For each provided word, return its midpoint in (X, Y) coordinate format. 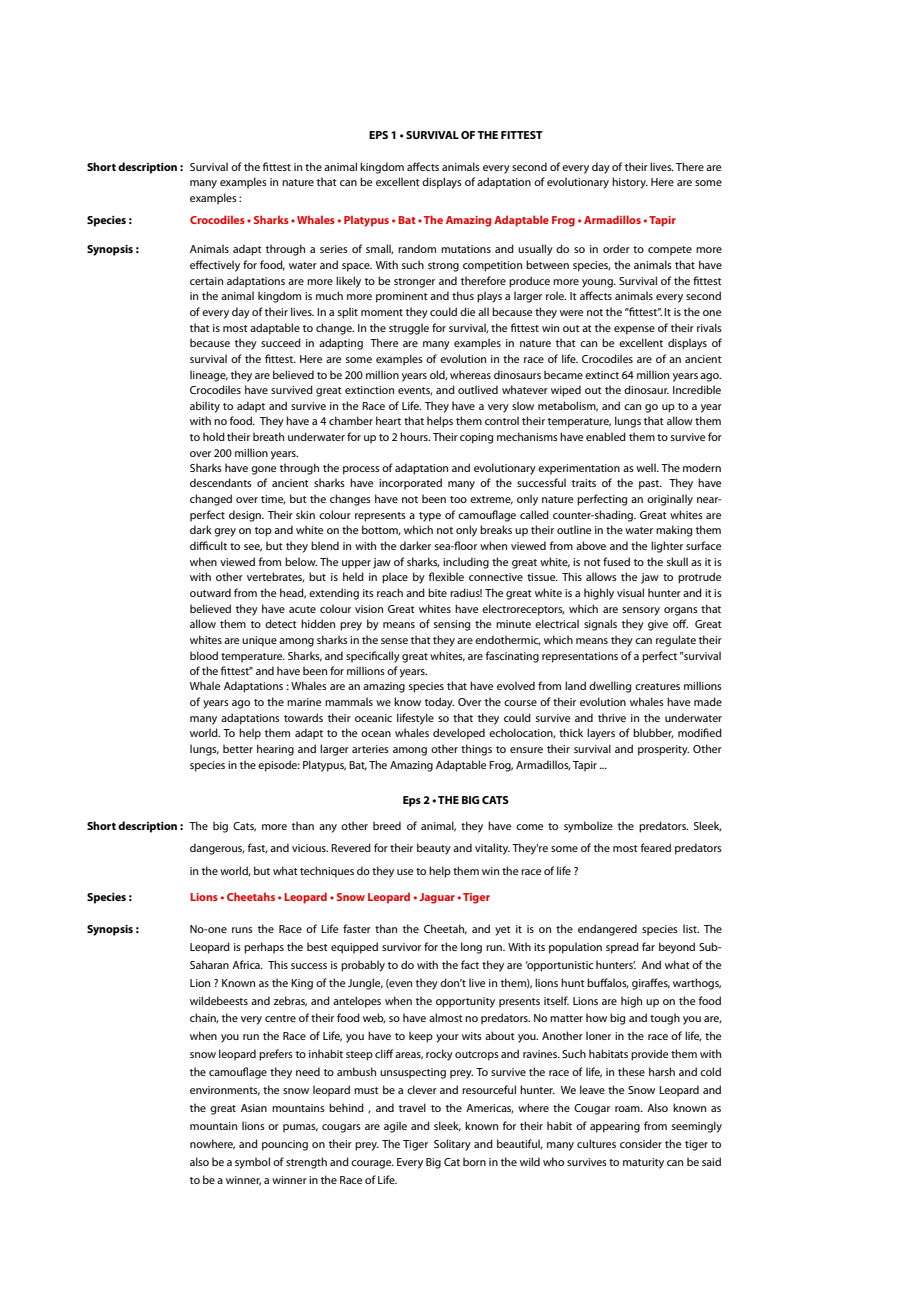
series (334, 249)
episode (279, 766)
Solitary (452, 1145)
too (458, 499)
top (263, 532)
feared (656, 847)
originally (670, 500)
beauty (434, 849)
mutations (466, 249)
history (630, 183)
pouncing (285, 1145)
